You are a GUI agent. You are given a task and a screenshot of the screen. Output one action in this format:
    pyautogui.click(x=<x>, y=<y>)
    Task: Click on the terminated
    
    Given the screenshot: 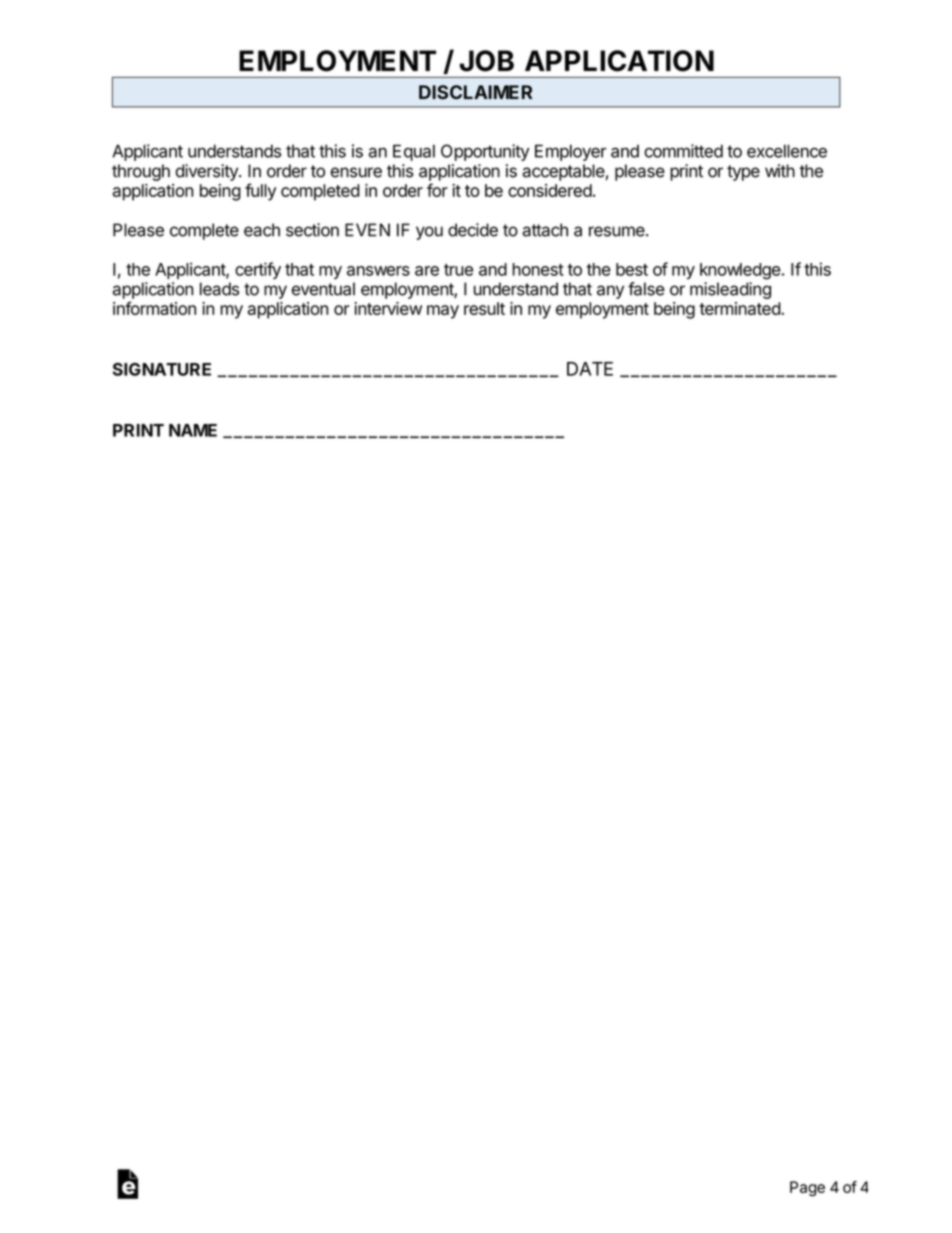 What is the action you would take?
    pyautogui.click(x=740, y=308)
